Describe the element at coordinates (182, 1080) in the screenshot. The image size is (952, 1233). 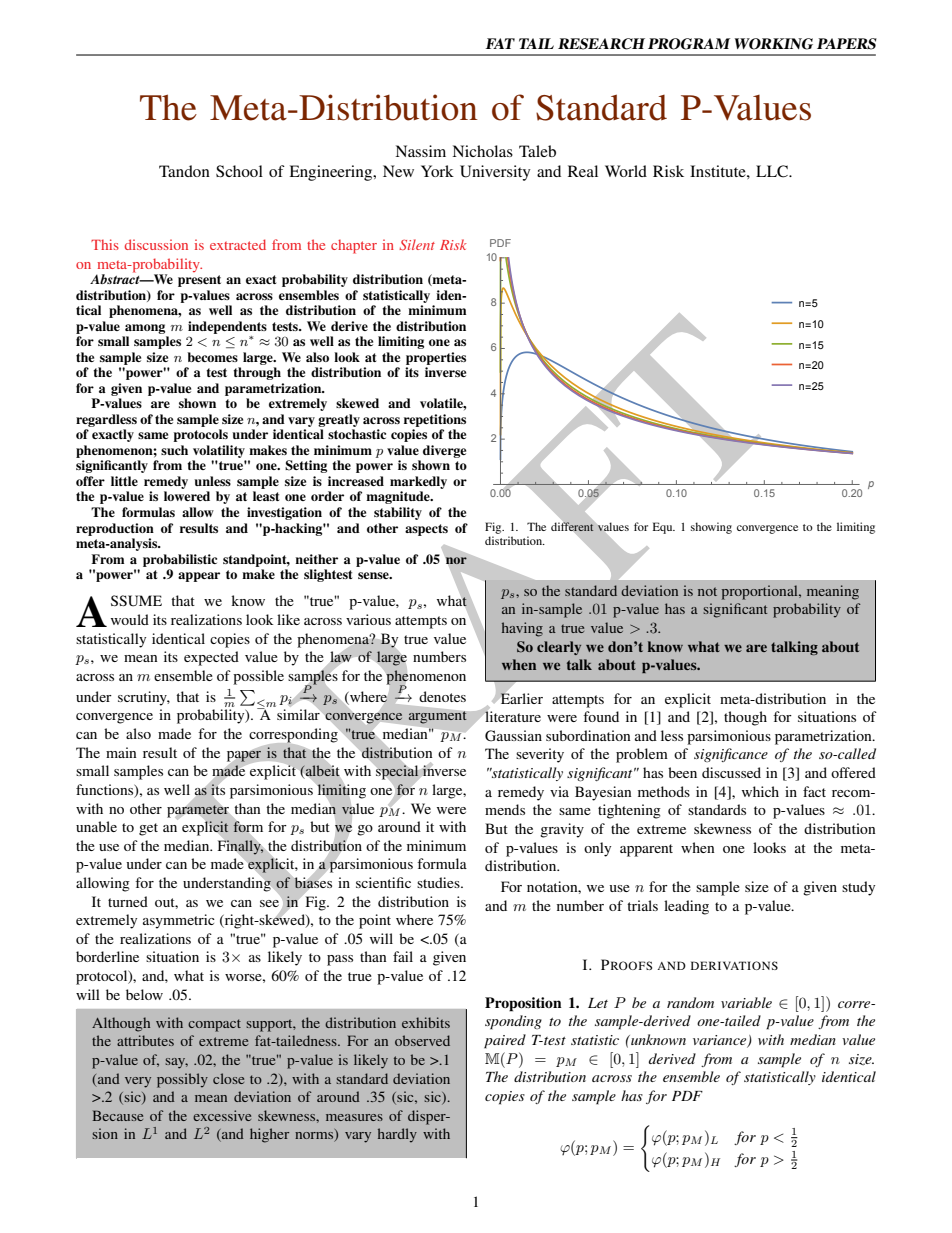
I see `possibly` at that location.
